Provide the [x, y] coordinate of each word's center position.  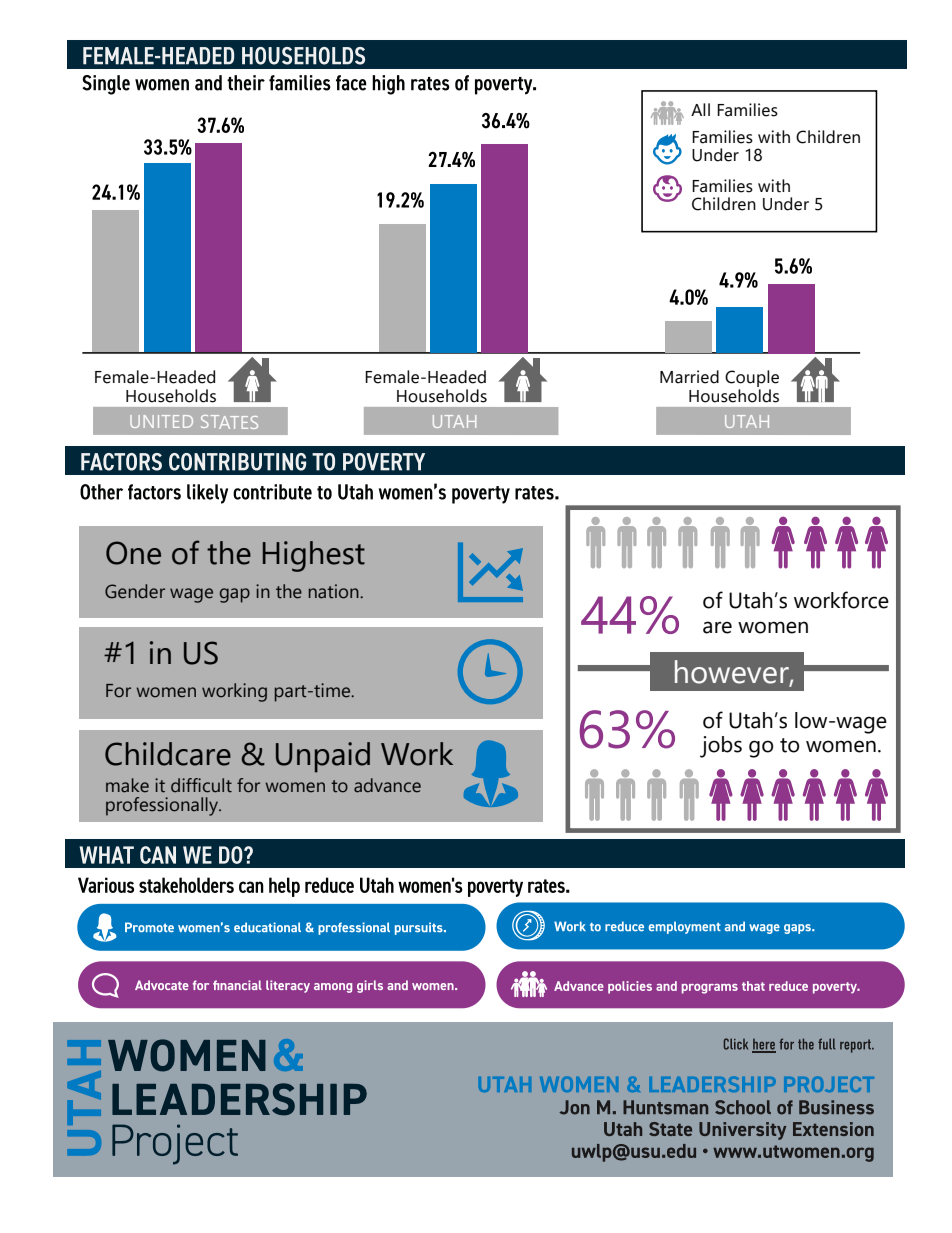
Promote [149, 927]
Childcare [168, 754]
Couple [752, 378]
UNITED [161, 421]
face [351, 83]
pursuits [420, 928]
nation [335, 591]
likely [207, 494]
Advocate [162, 985]
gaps [798, 929]
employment [685, 927]
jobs [721, 747]
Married [689, 377]
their [246, 83]
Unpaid [323, 757]
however [733, 672]
